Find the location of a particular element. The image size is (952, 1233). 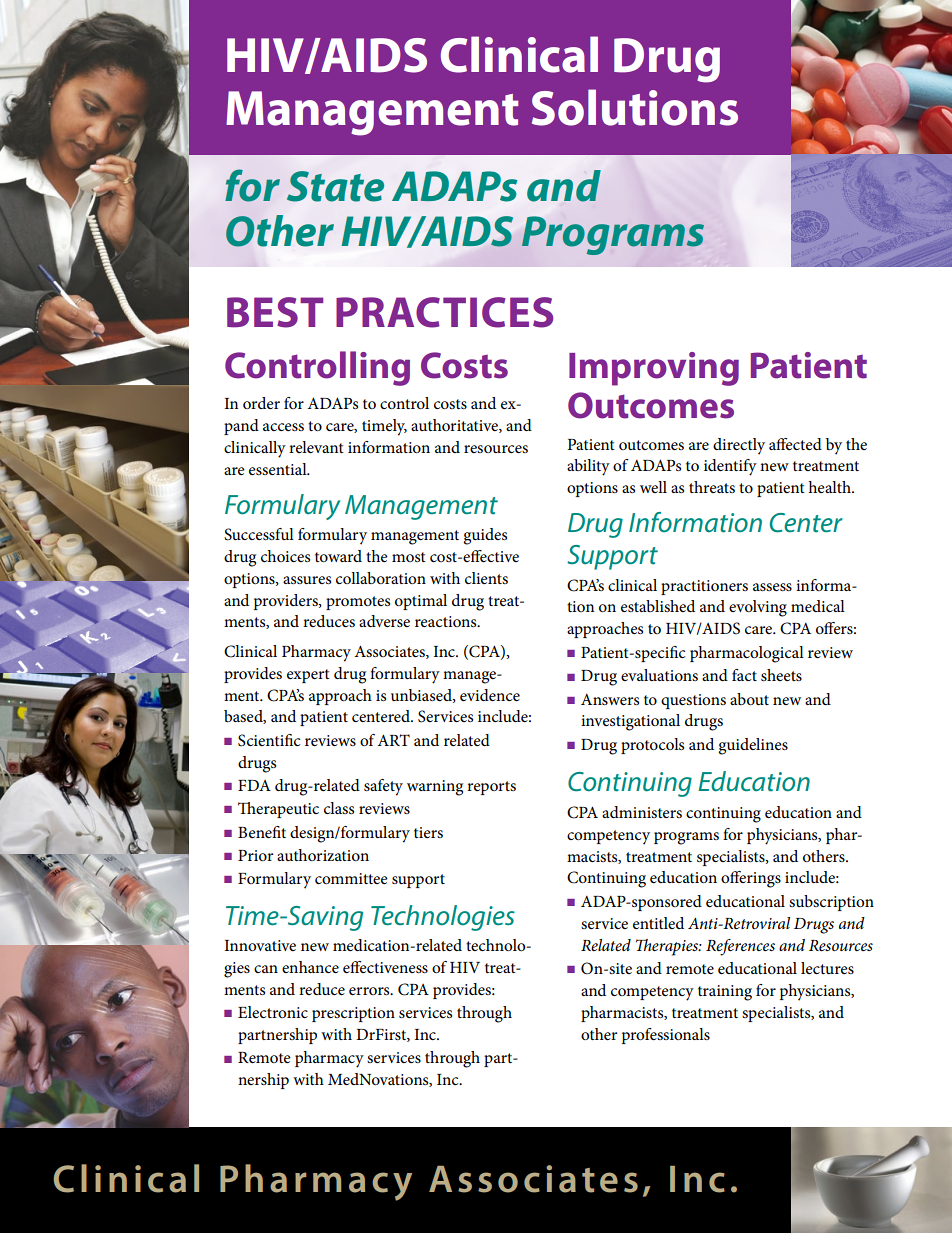

professionals is located at coordinates (666, 1036).
